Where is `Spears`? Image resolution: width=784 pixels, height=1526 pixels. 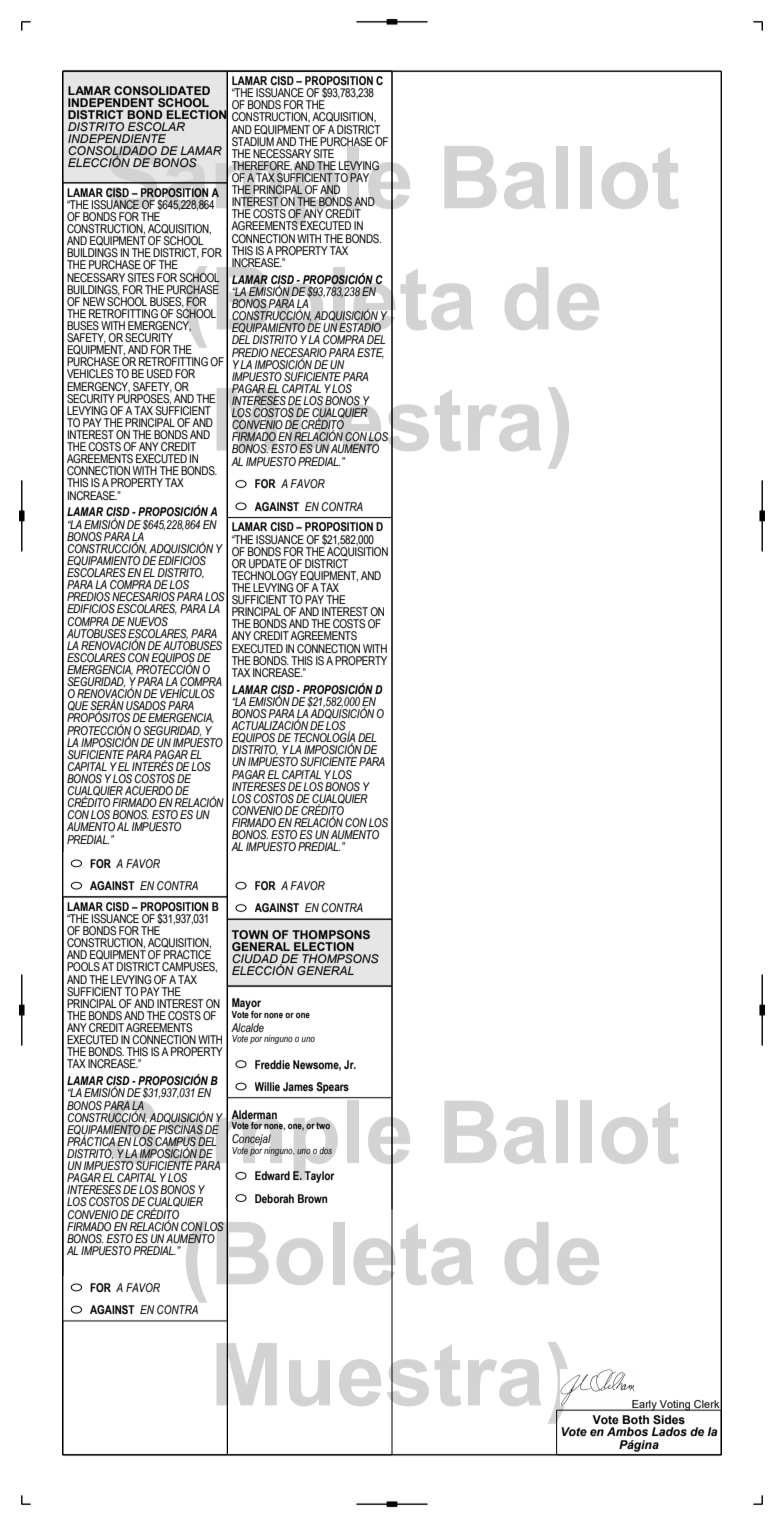 Spears is located at coordinates (332, 1088).
